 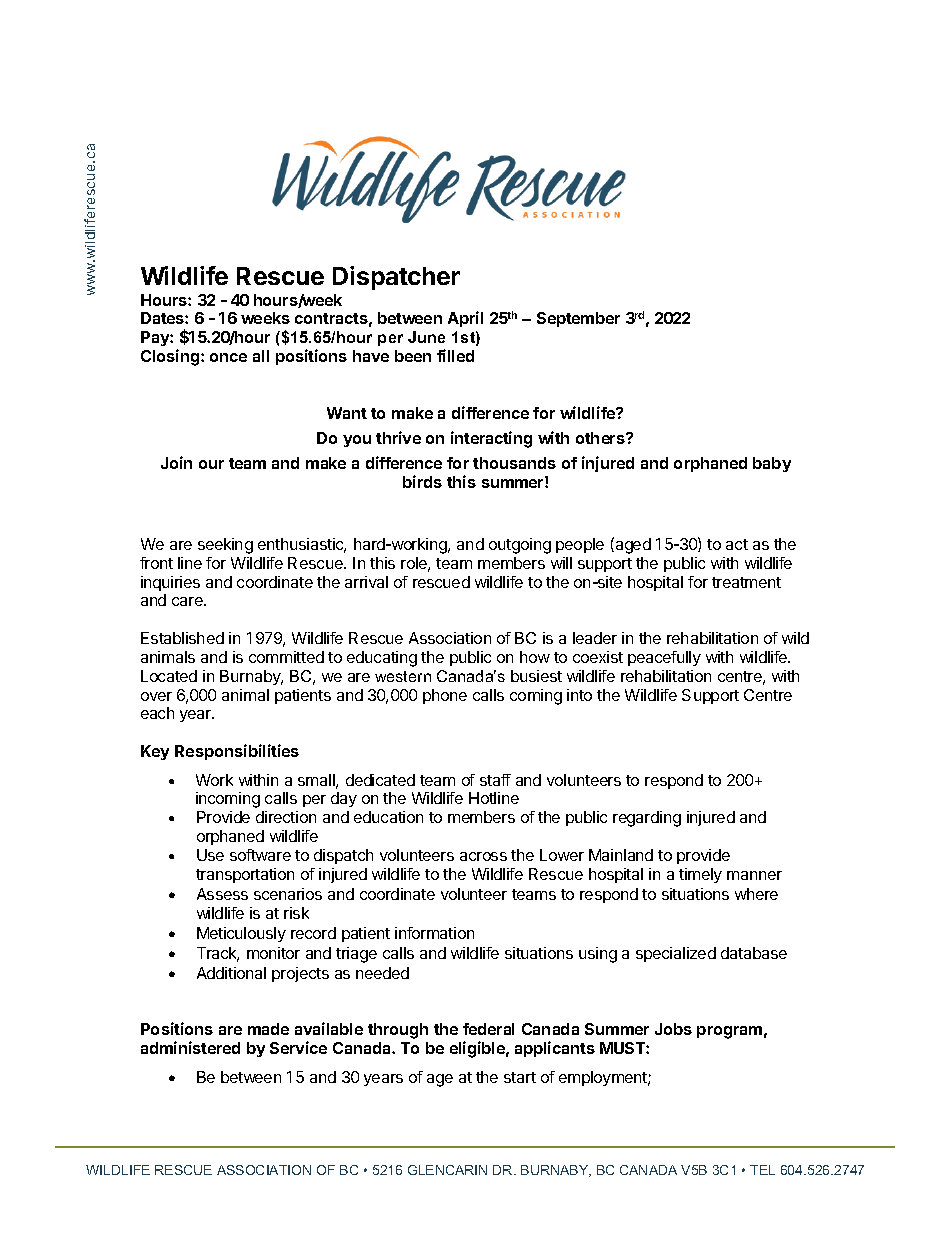 I want to click on Meticulously, so click(x=241, y=934).
